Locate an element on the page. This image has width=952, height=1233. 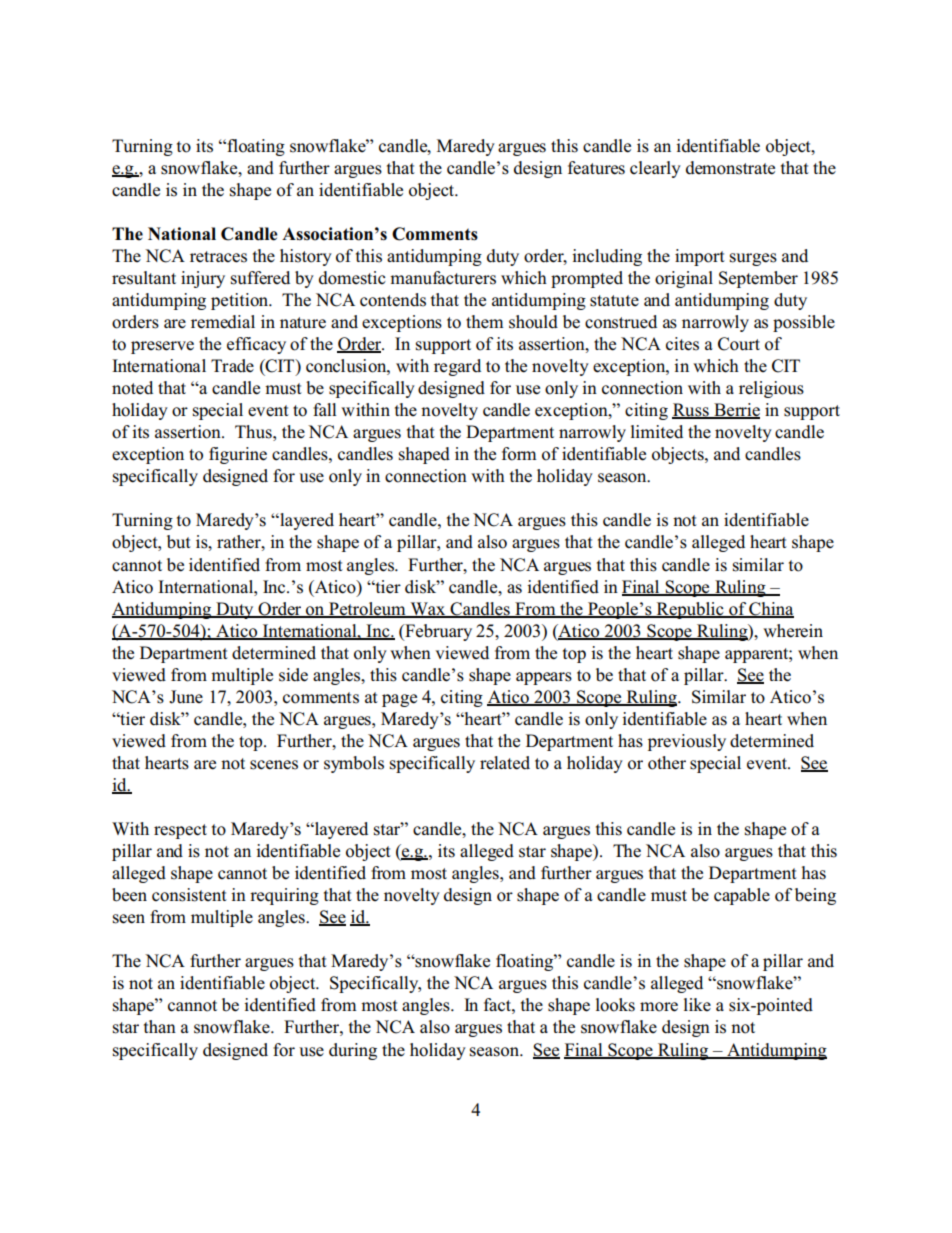
related is located at coordinates (505, 763).
